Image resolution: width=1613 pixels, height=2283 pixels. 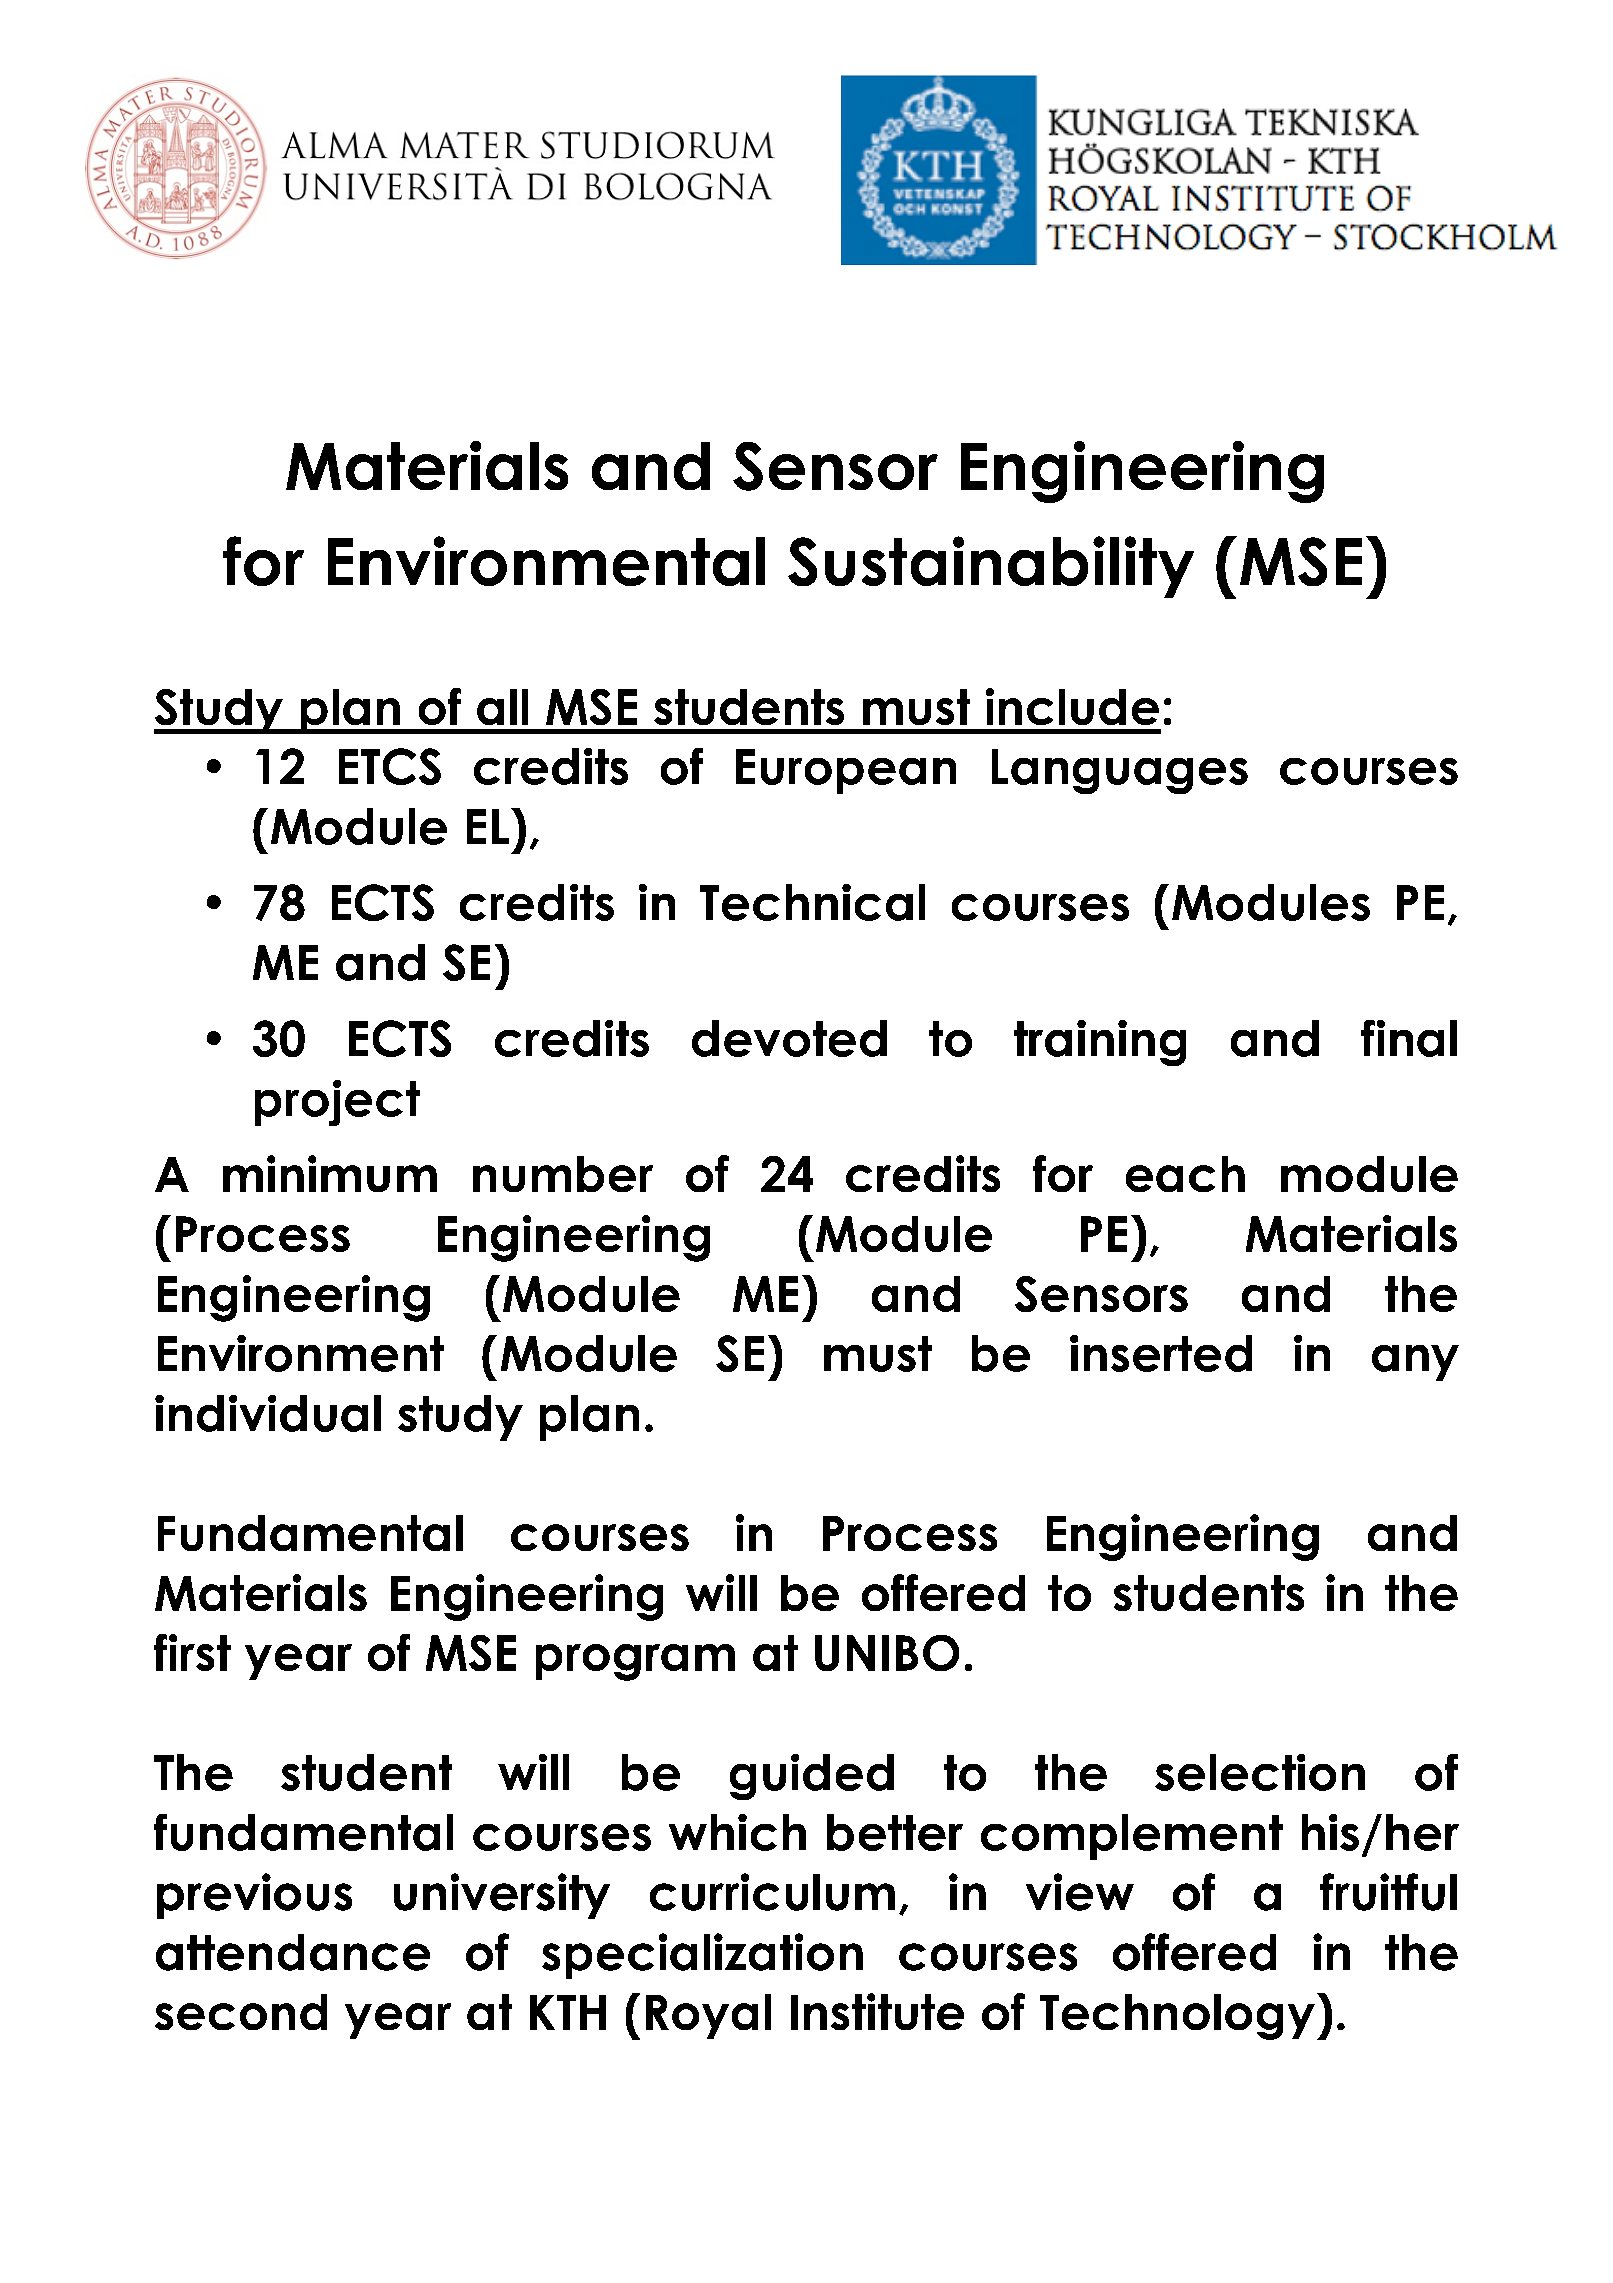 I want to click on number, so click(x=563, y=1174).
